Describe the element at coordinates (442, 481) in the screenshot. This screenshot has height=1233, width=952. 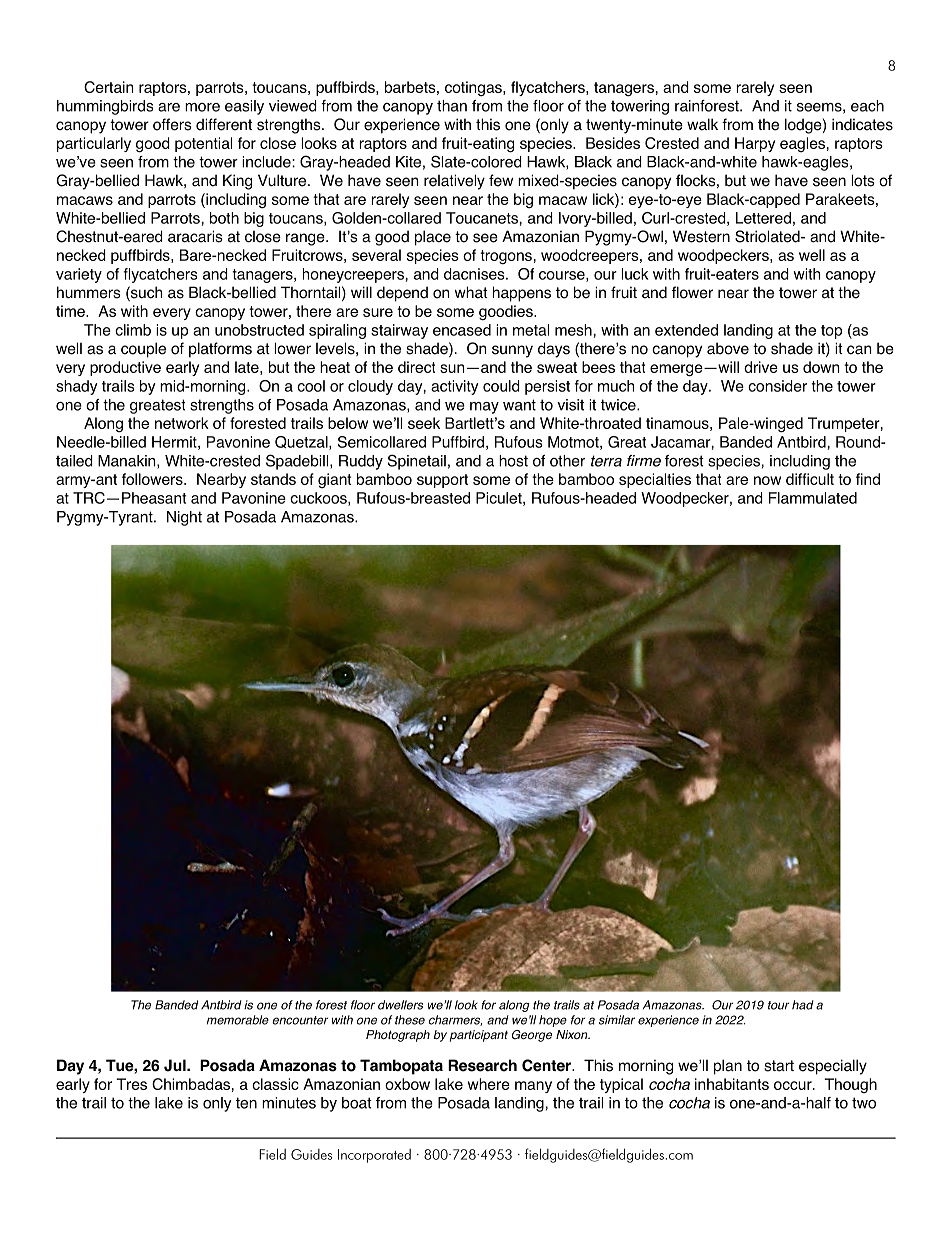
I see `support` at that location.
